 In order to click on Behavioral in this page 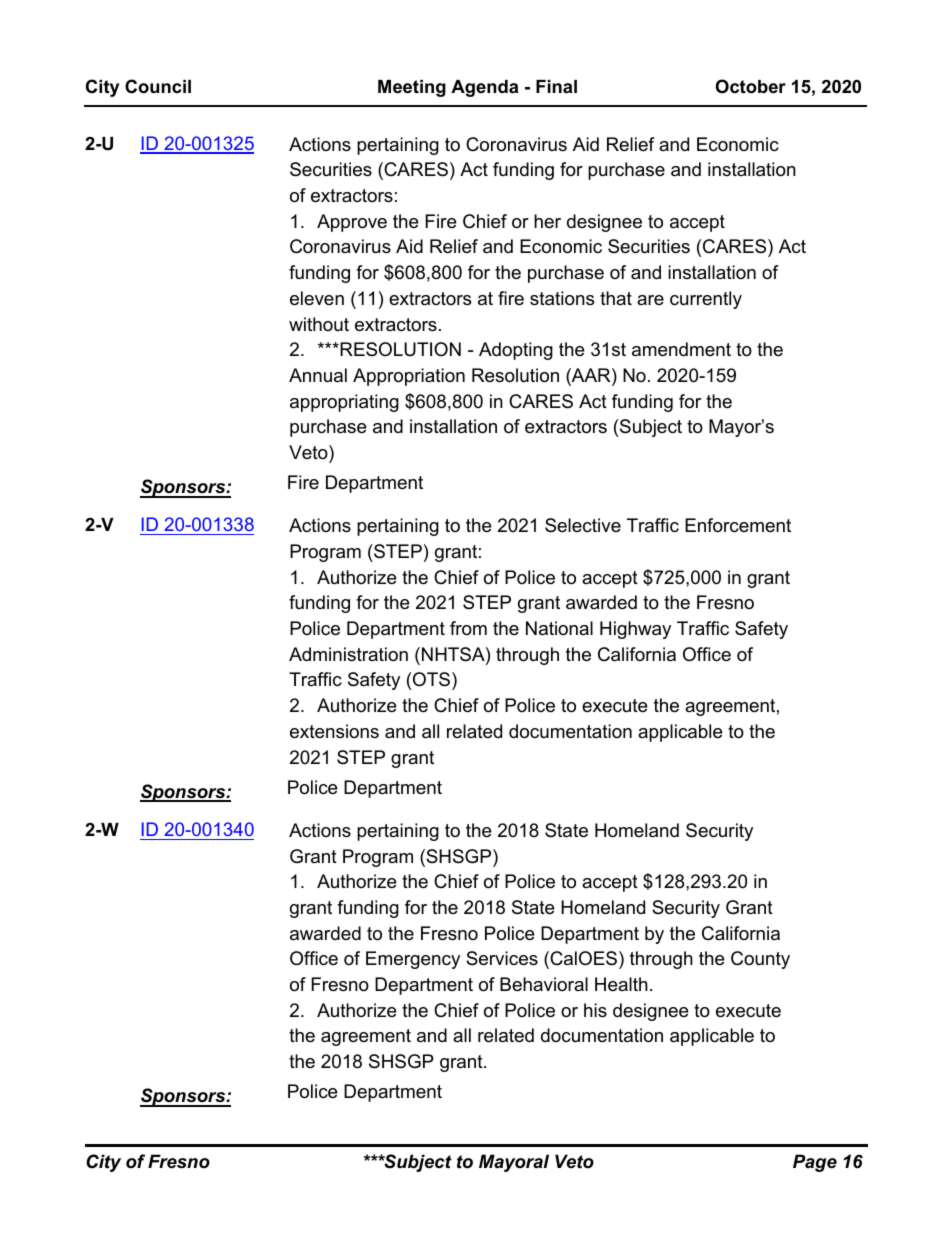, I will do `click(544, 984)`.
